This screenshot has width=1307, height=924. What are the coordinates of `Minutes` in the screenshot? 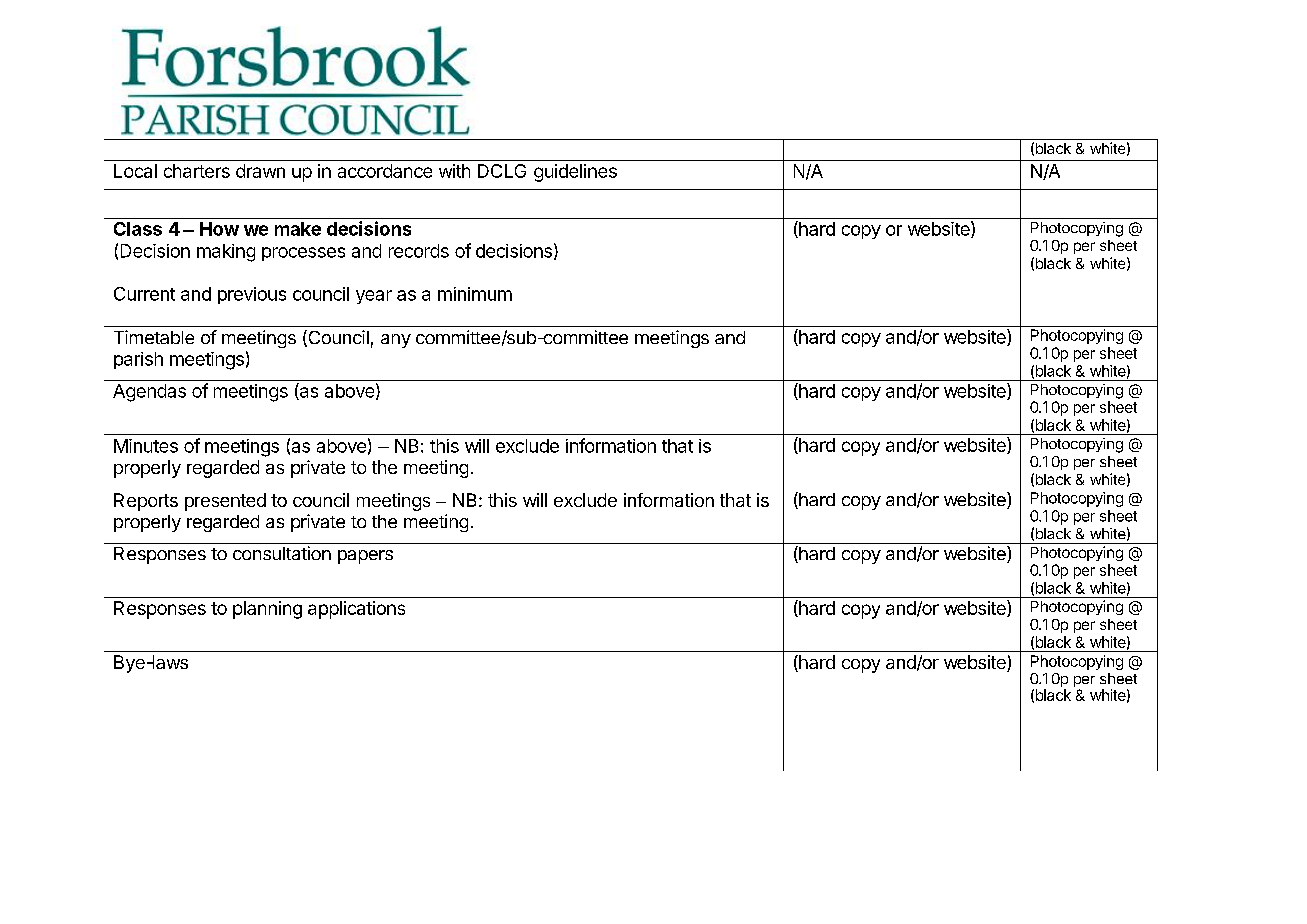 It's located at (146, 446).
